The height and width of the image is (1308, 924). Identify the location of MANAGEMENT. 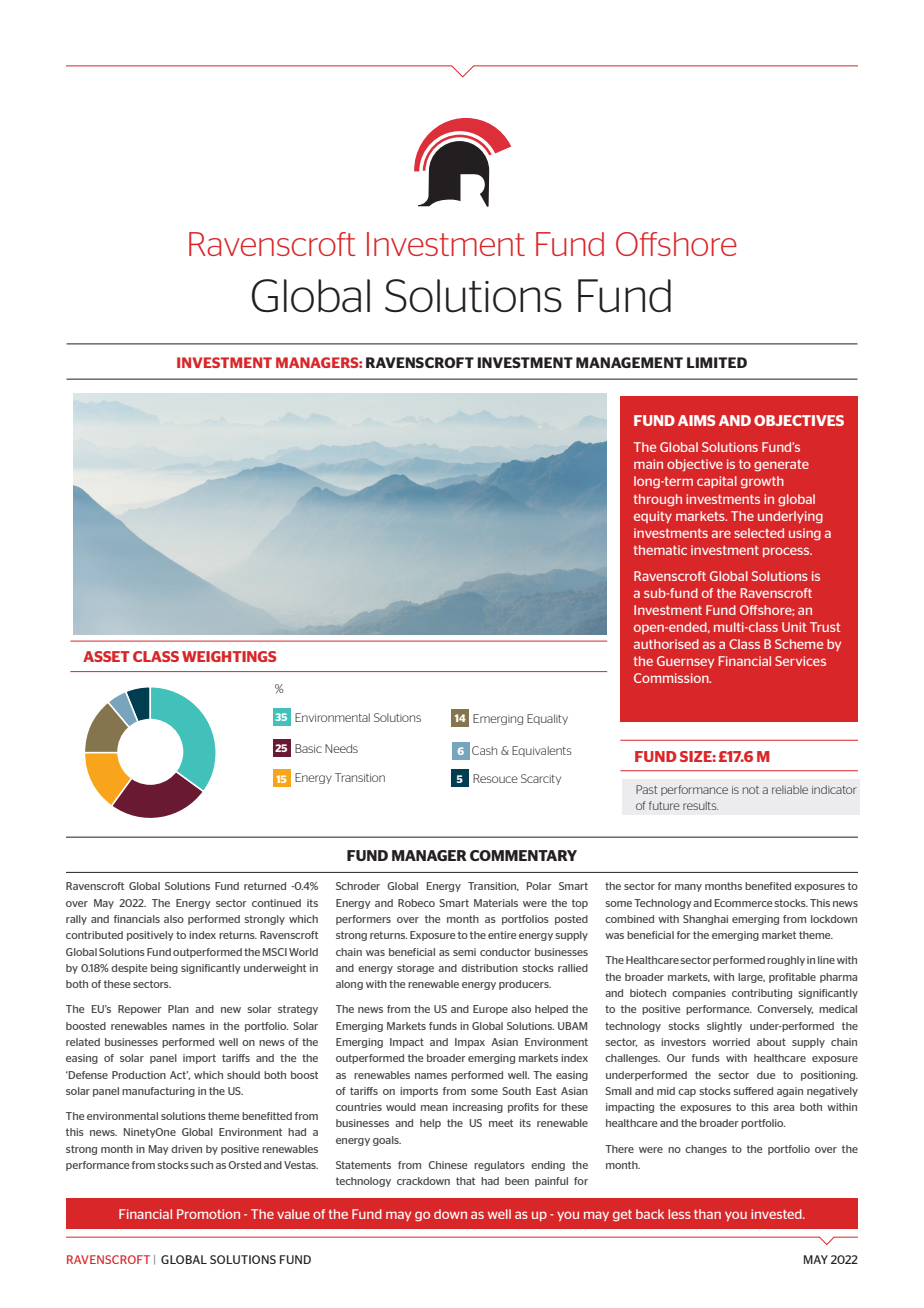
(629, 362).
